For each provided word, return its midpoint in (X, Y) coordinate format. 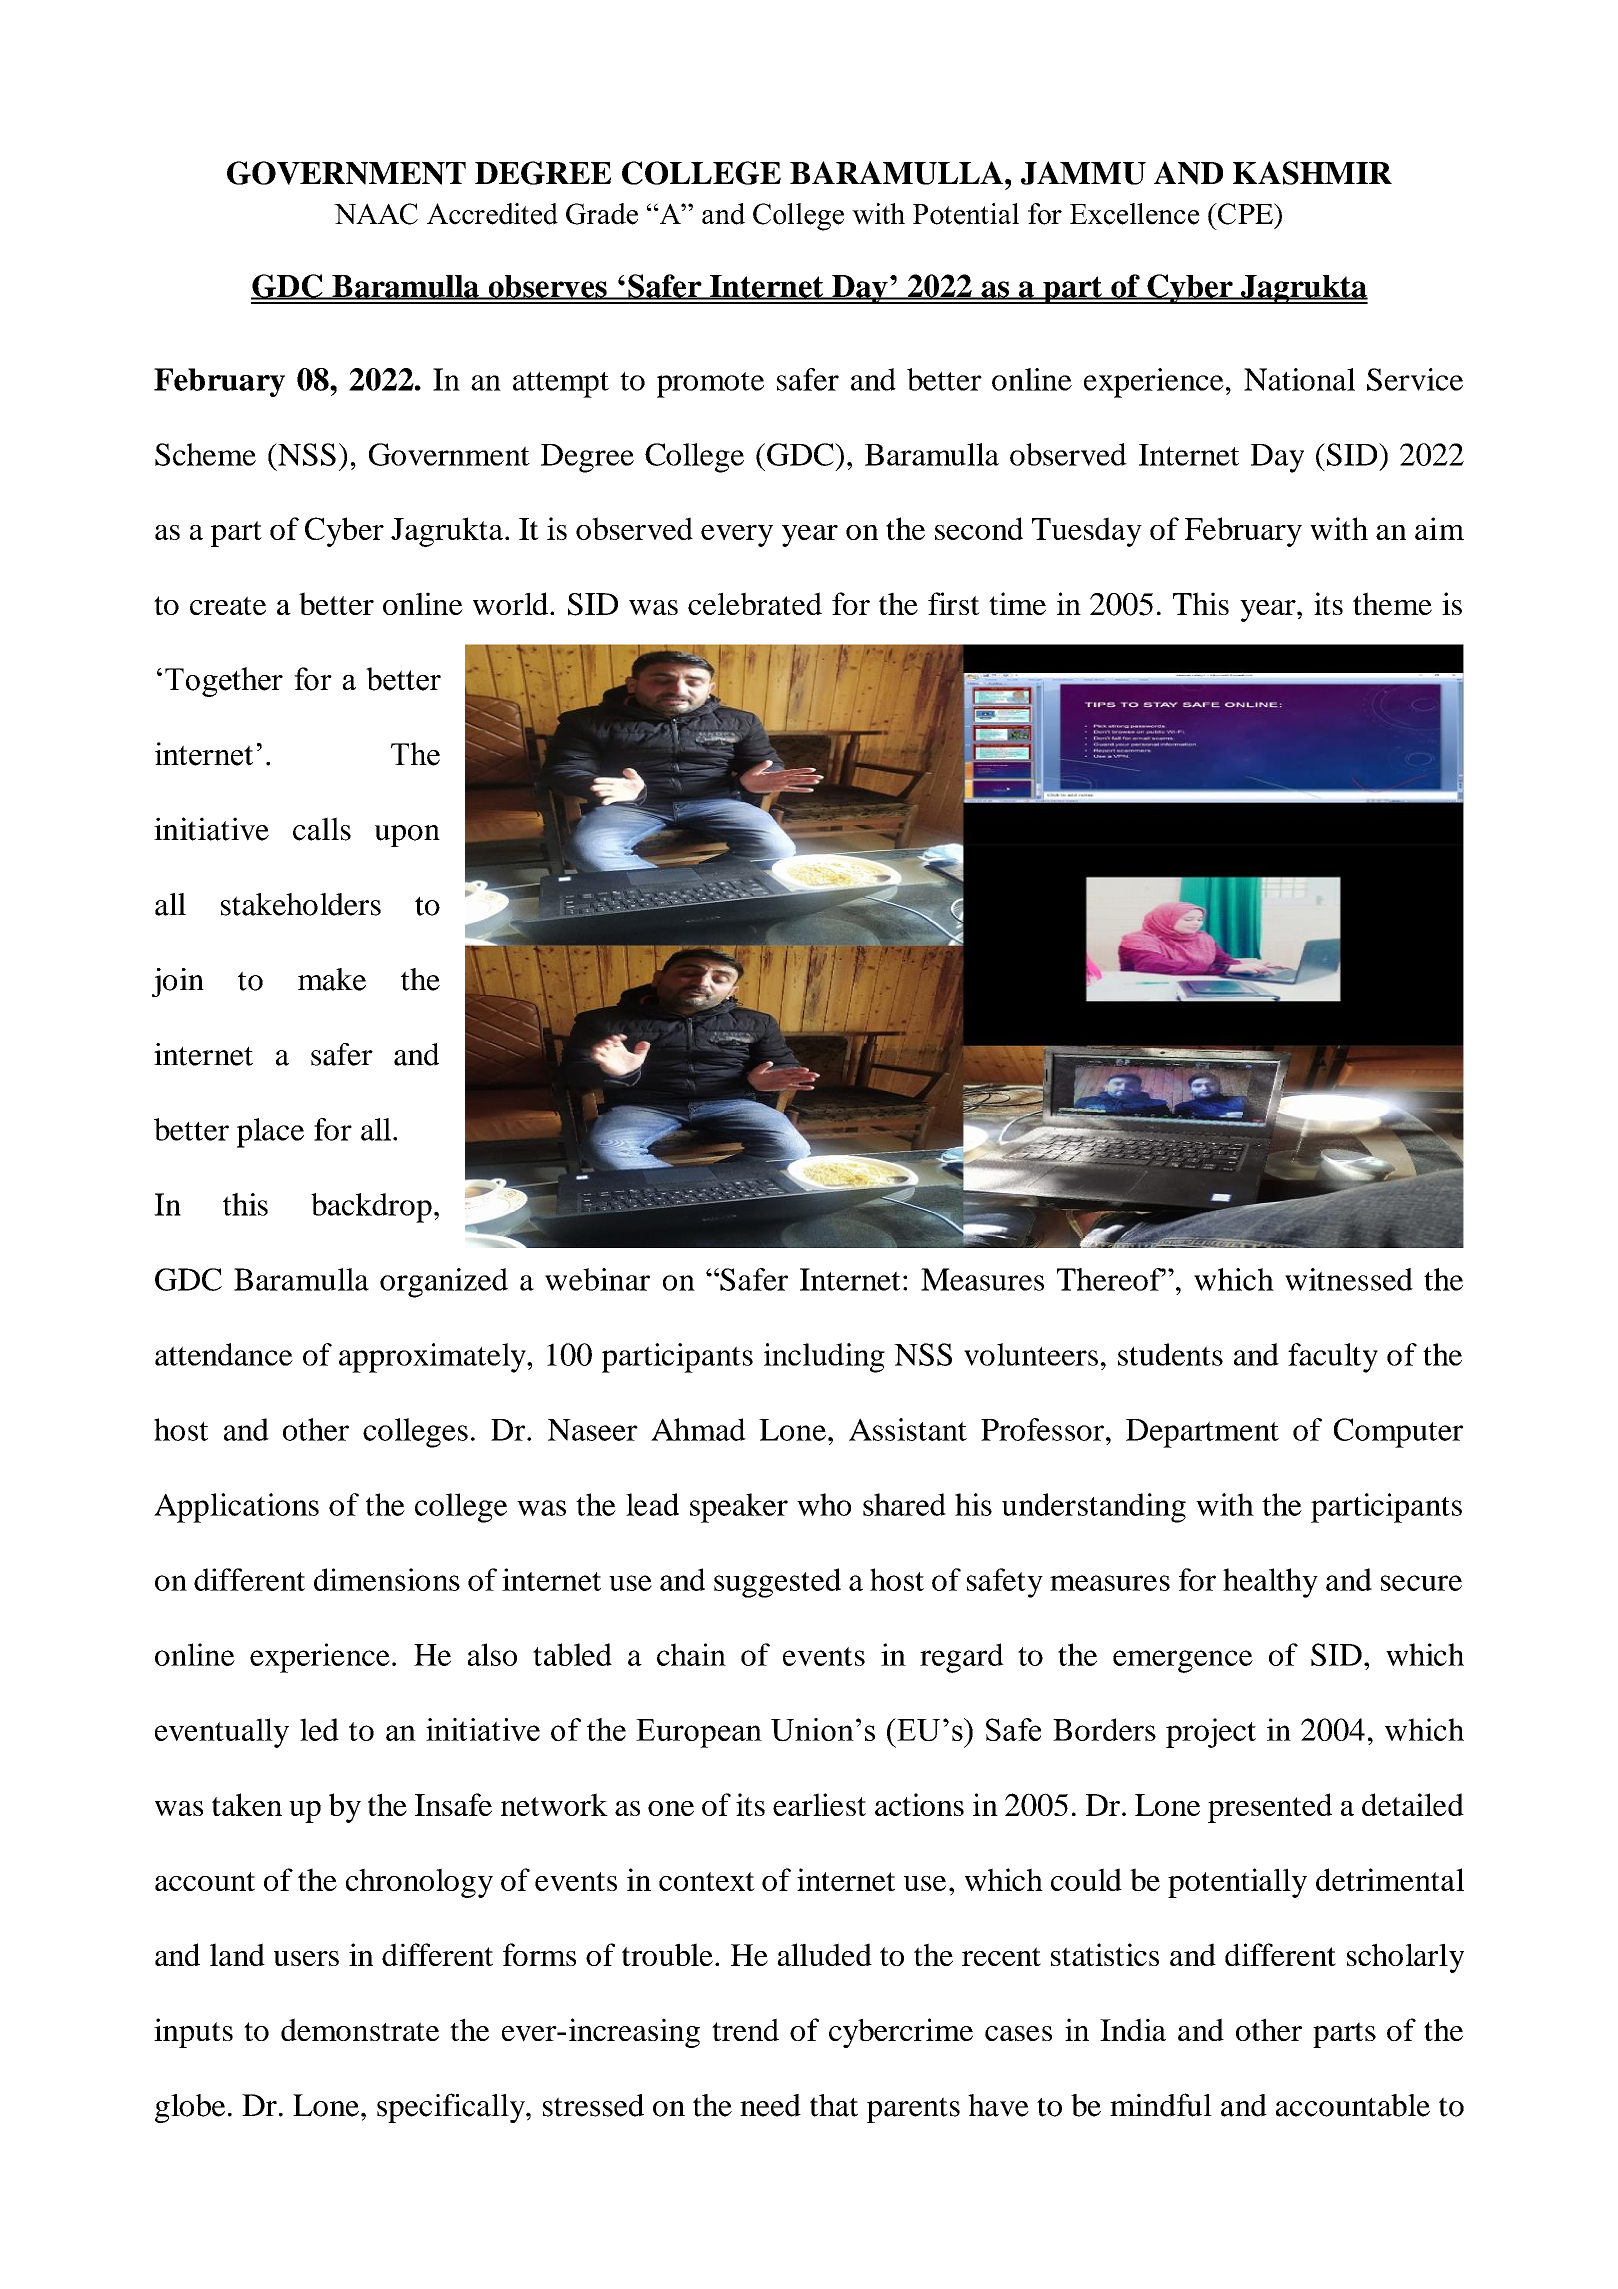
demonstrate (360, 2029)
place (270, 1133)
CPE (1245, 214)
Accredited (492, 214)
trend (745, 2029)
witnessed (1349, 1279)
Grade (602, 214)
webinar (597, 1279)
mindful (1161, 2105)
